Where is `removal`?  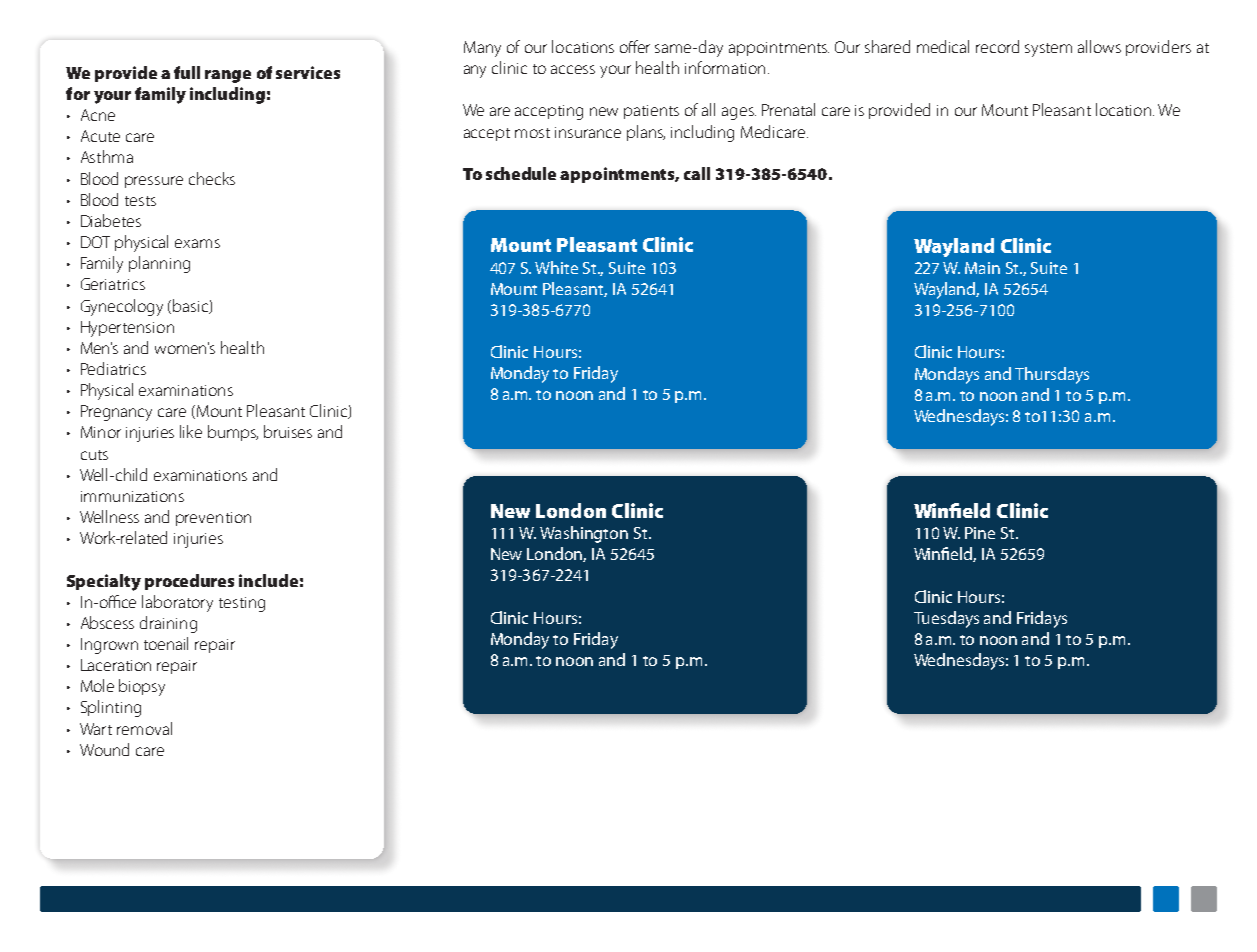 removal is located at coordinates (144, 728).
